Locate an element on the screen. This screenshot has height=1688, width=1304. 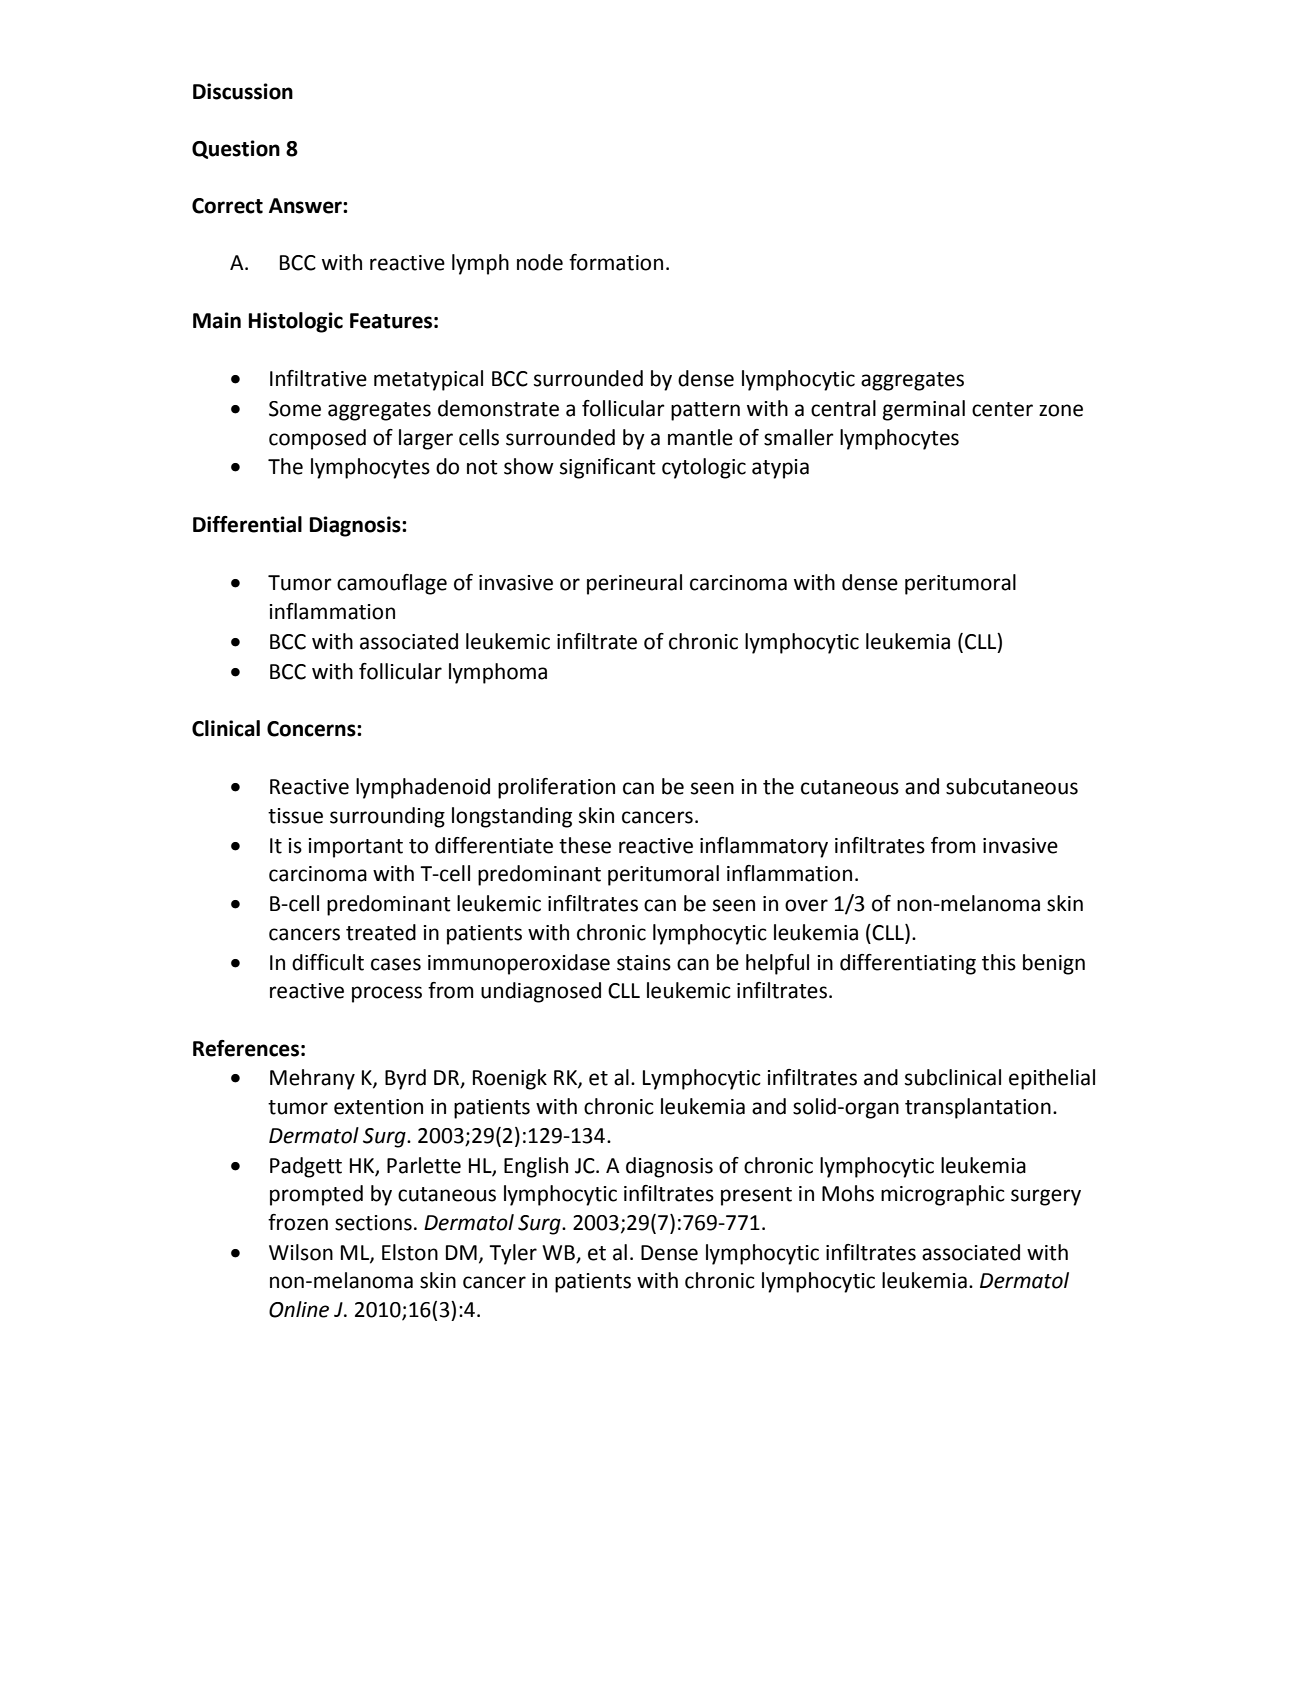
formation is located at coordinates (616, 262).
